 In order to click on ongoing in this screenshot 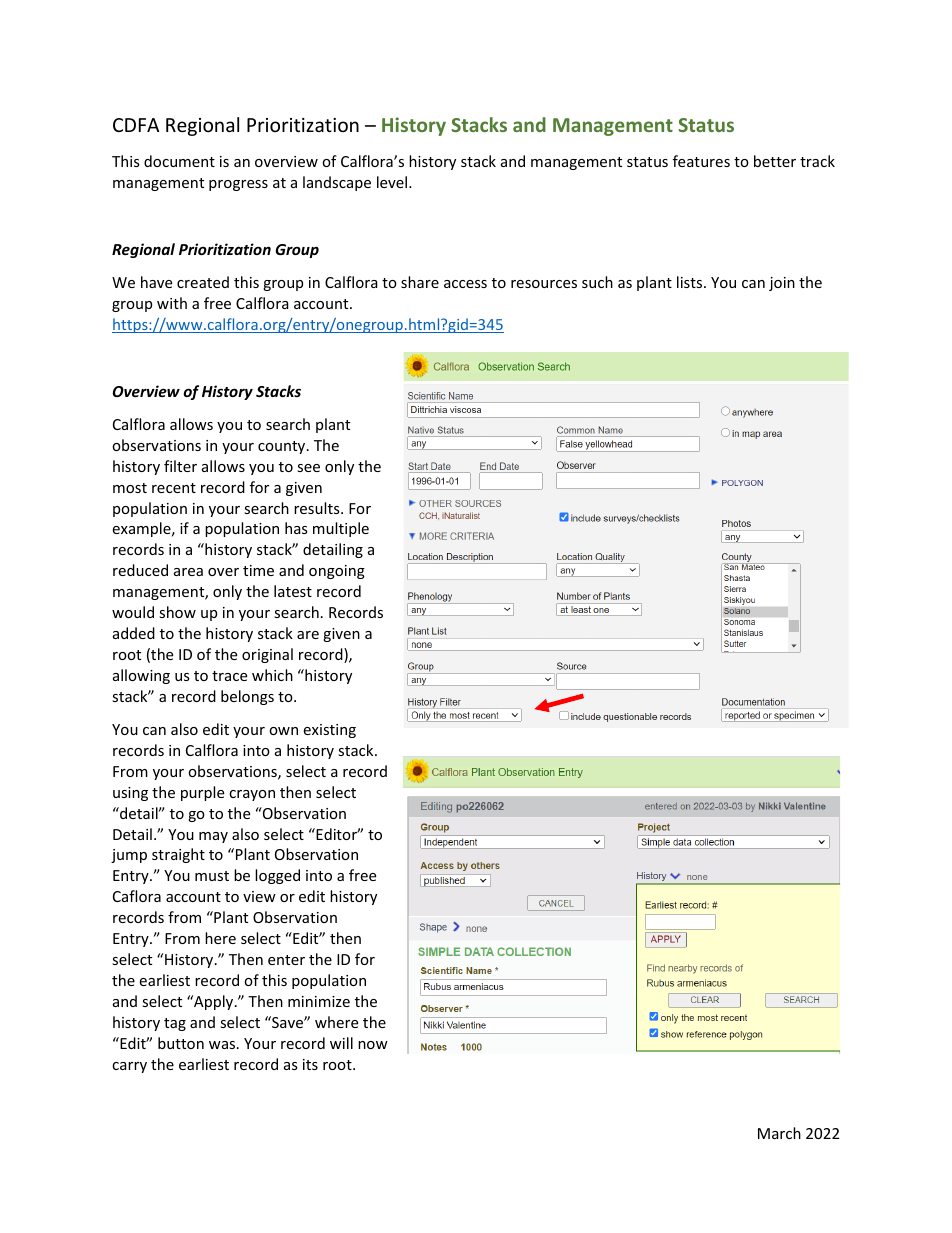, I will do `click(337, 572)`.
